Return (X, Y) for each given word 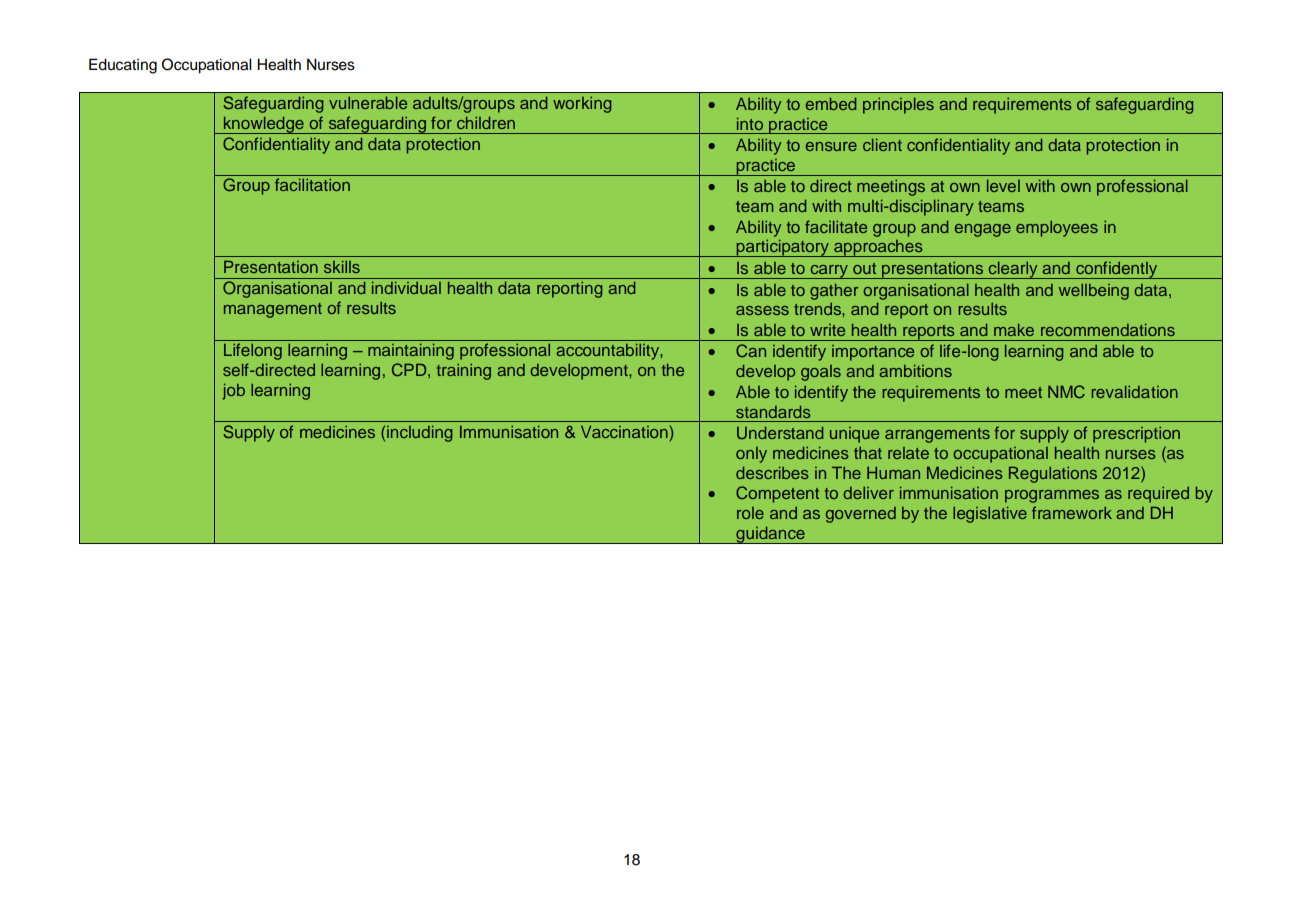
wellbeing (1094, 292)
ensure (831, 146)
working (582, 105)
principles (898, 106)
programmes (1052, 496)
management (273, 310)
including (419, 434)
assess (762, 310)
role (750, 513)
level (1003, 186)
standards (773, 412)
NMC (1066, 392)
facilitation (312, 184)
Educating (123, 66)
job (233, 392)
